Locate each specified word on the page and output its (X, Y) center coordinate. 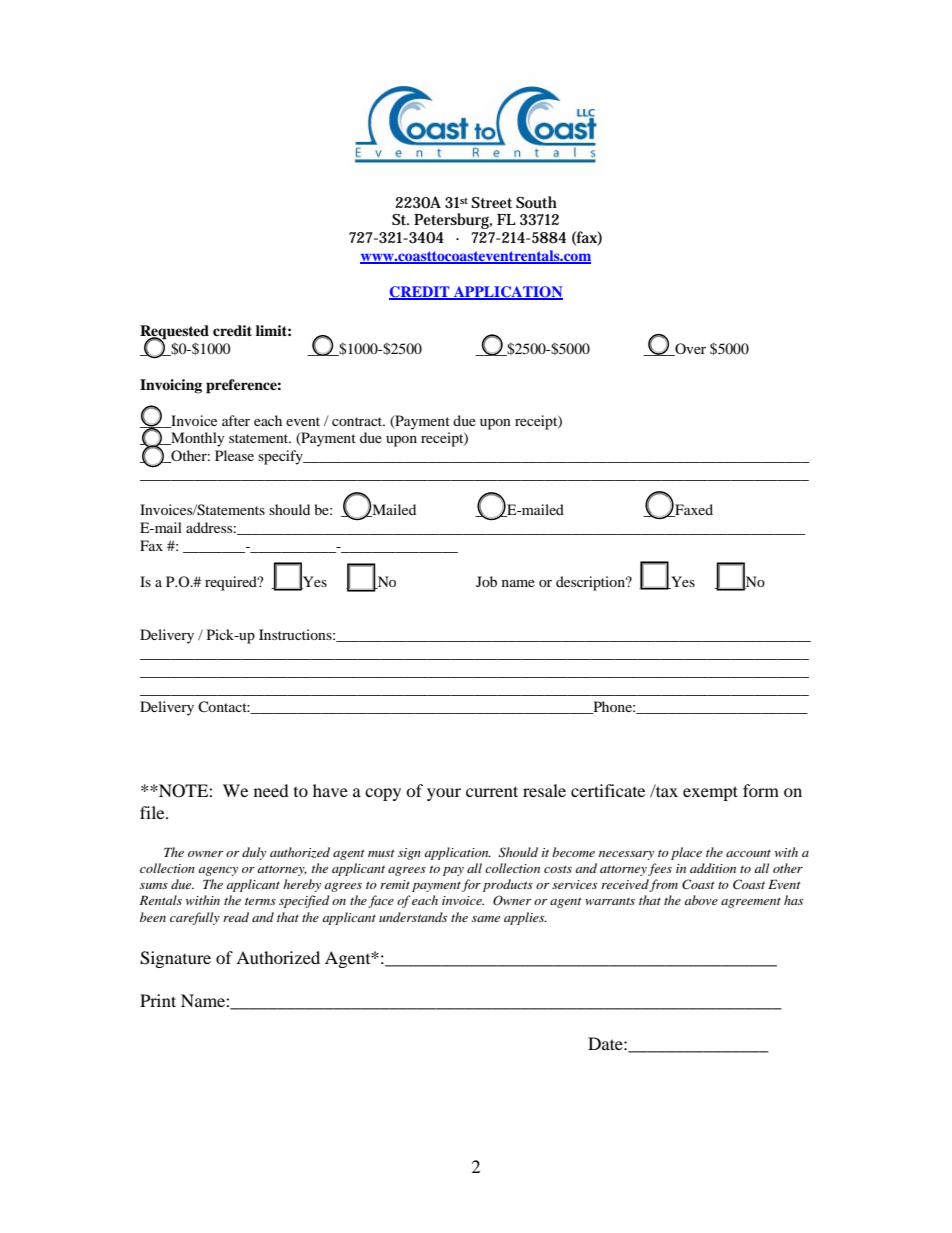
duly (254, 853)
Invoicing (171, 386)
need (271, 790)
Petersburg (453, 221)
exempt (710, 793)
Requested (174, 333)
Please (234, 455)
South (536, 202)
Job (486, 581)
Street (491, 202)
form (761, 790)
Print (158, 1000)
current (492, 791)
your (444, 794)
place (686, 853)
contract (358, 421)
